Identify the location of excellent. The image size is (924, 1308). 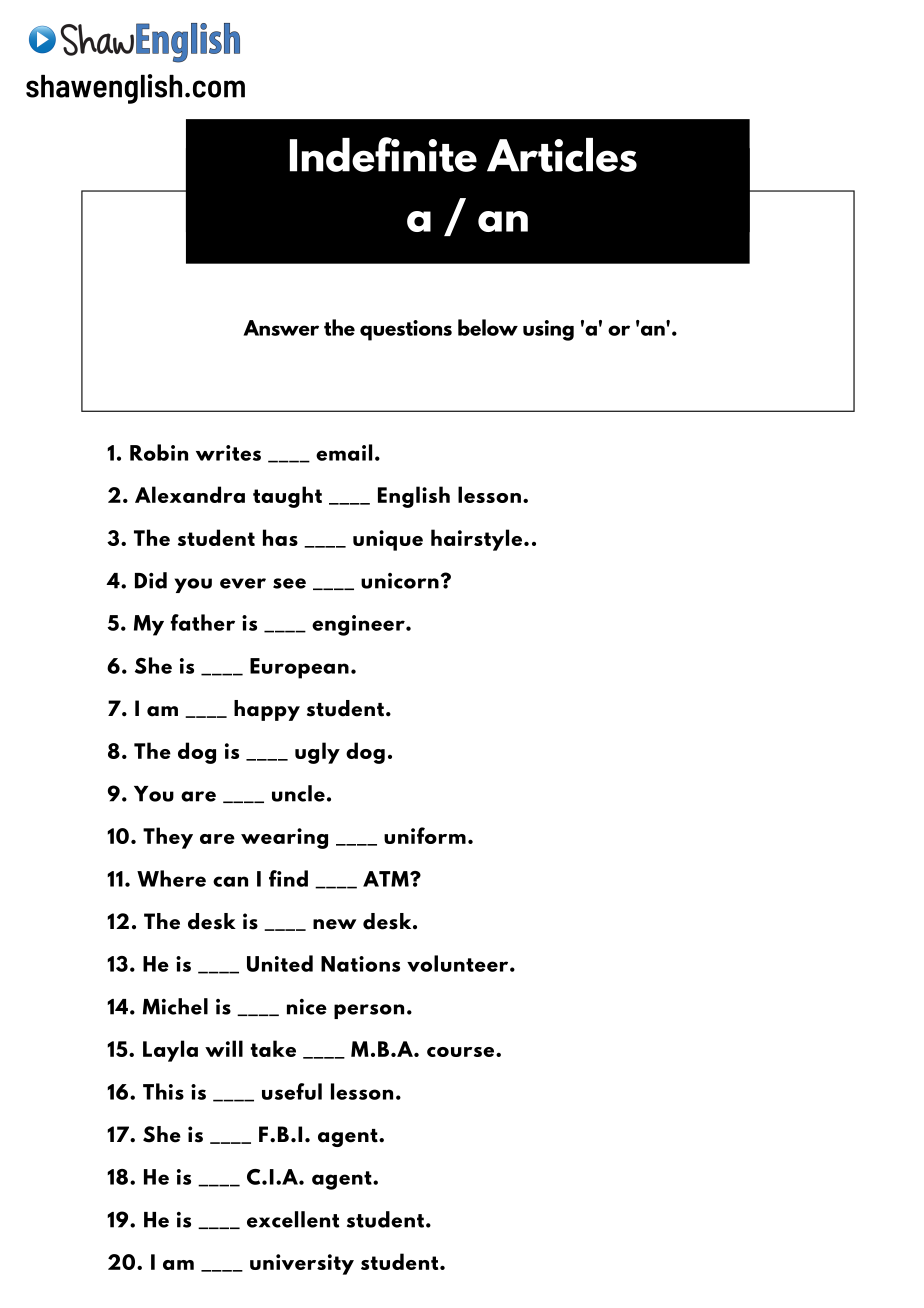
(293, 1219).
